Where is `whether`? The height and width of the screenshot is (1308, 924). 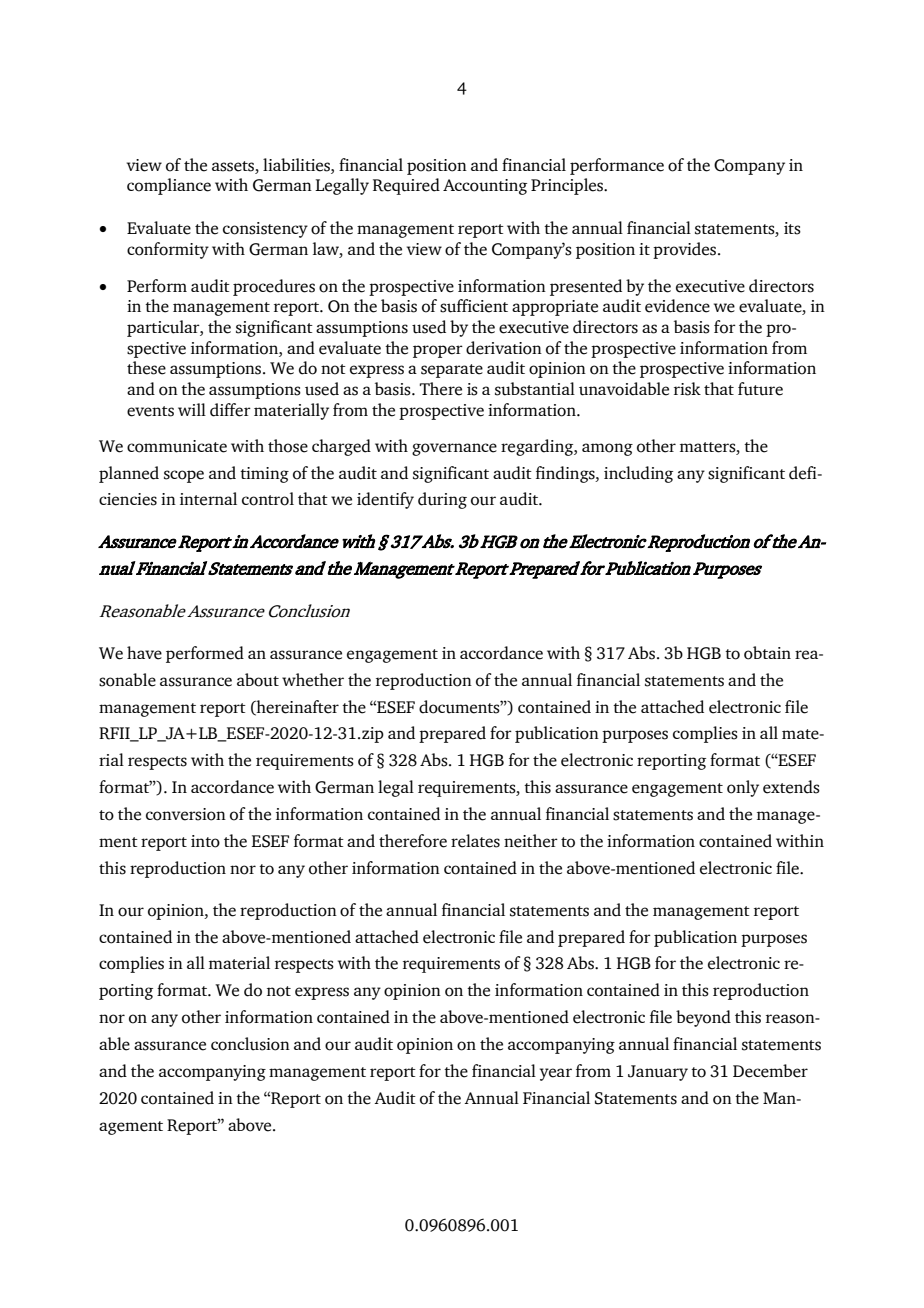
whether is located at coordinates (313, 680).
